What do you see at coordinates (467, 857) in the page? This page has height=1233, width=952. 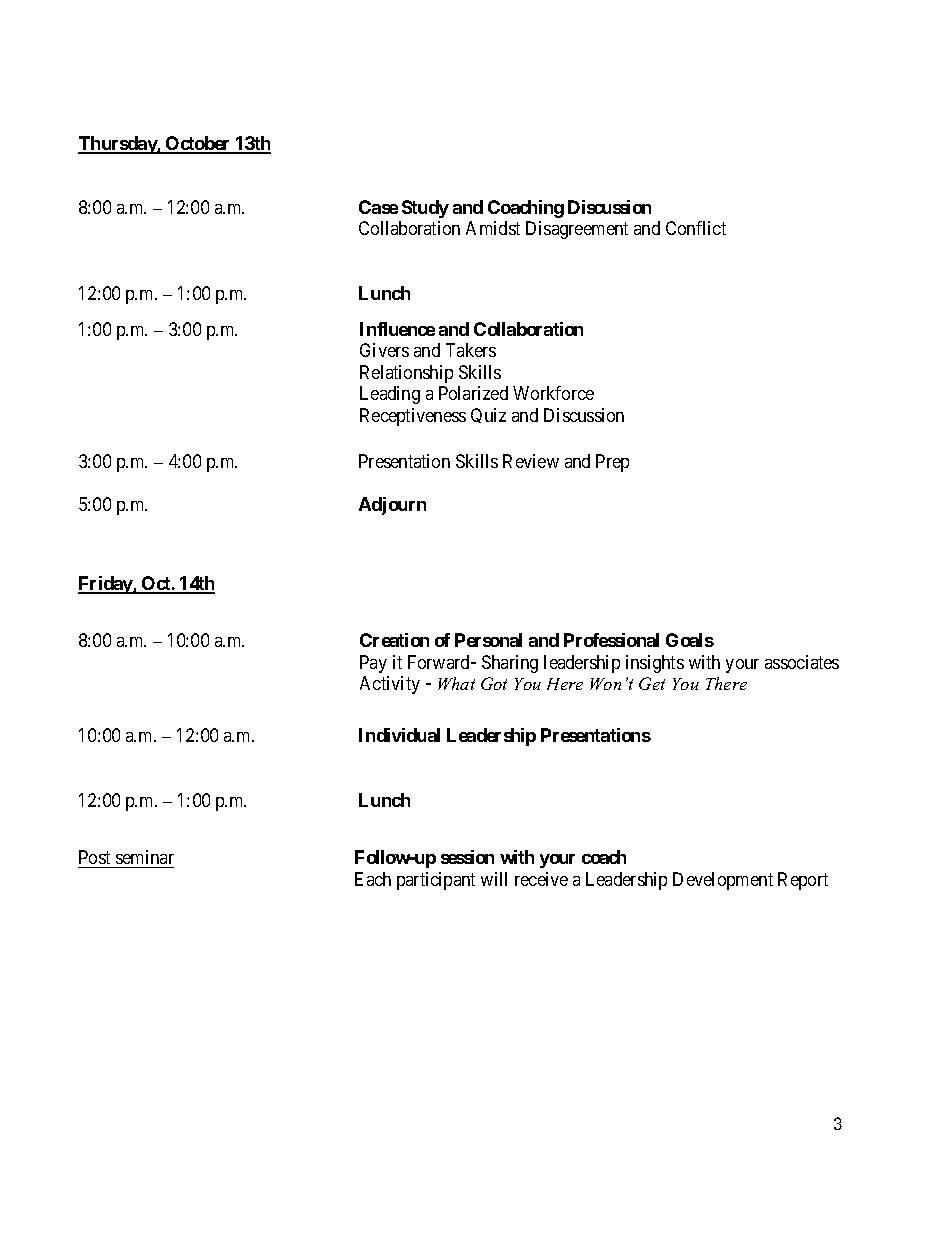 I see `session` at bounding box center [467, 857].
